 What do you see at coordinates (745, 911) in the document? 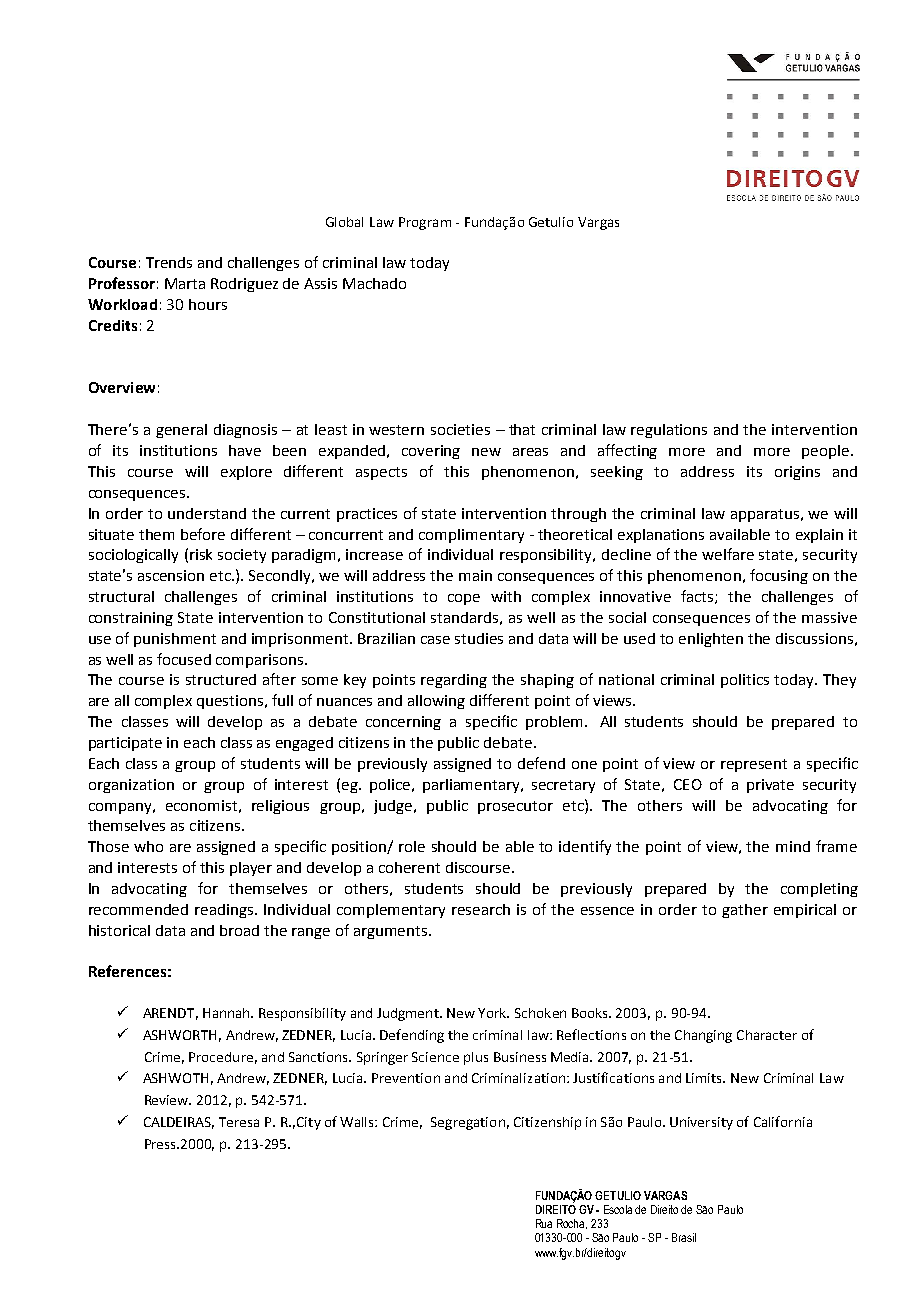
I see `gather` at bounding box center [745, 911].
